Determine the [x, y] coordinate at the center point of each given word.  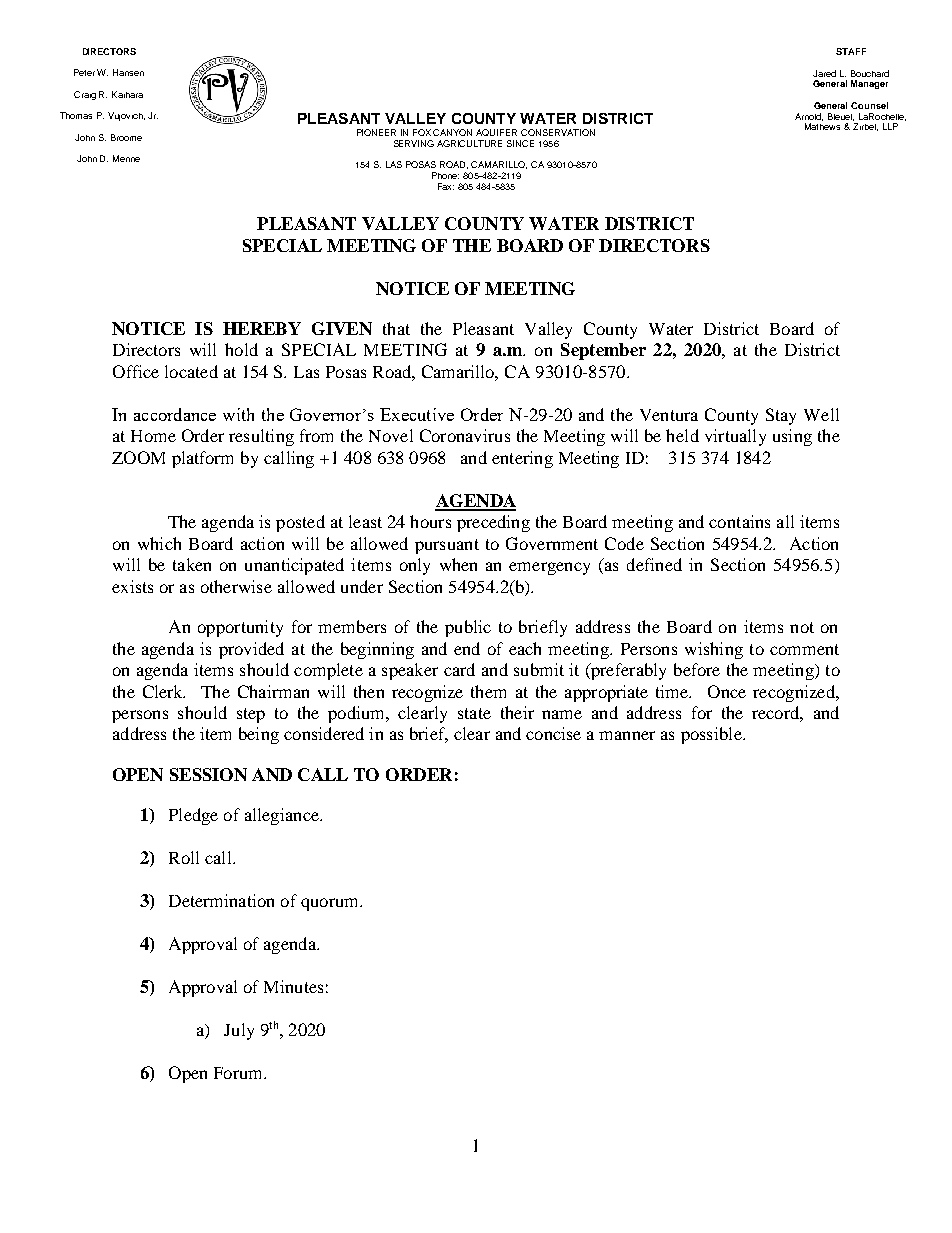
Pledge [193, 816]
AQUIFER [496, 132]
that [396, 328]
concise [553, 733]
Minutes [293, 986]
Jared [824, 73]
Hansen [128, 72]
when [458, 564]
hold [241, 349]
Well [821, 414]
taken [192, 564]
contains [739, 521]
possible [712, 735]
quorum [331, 904]
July [239, 1031]
